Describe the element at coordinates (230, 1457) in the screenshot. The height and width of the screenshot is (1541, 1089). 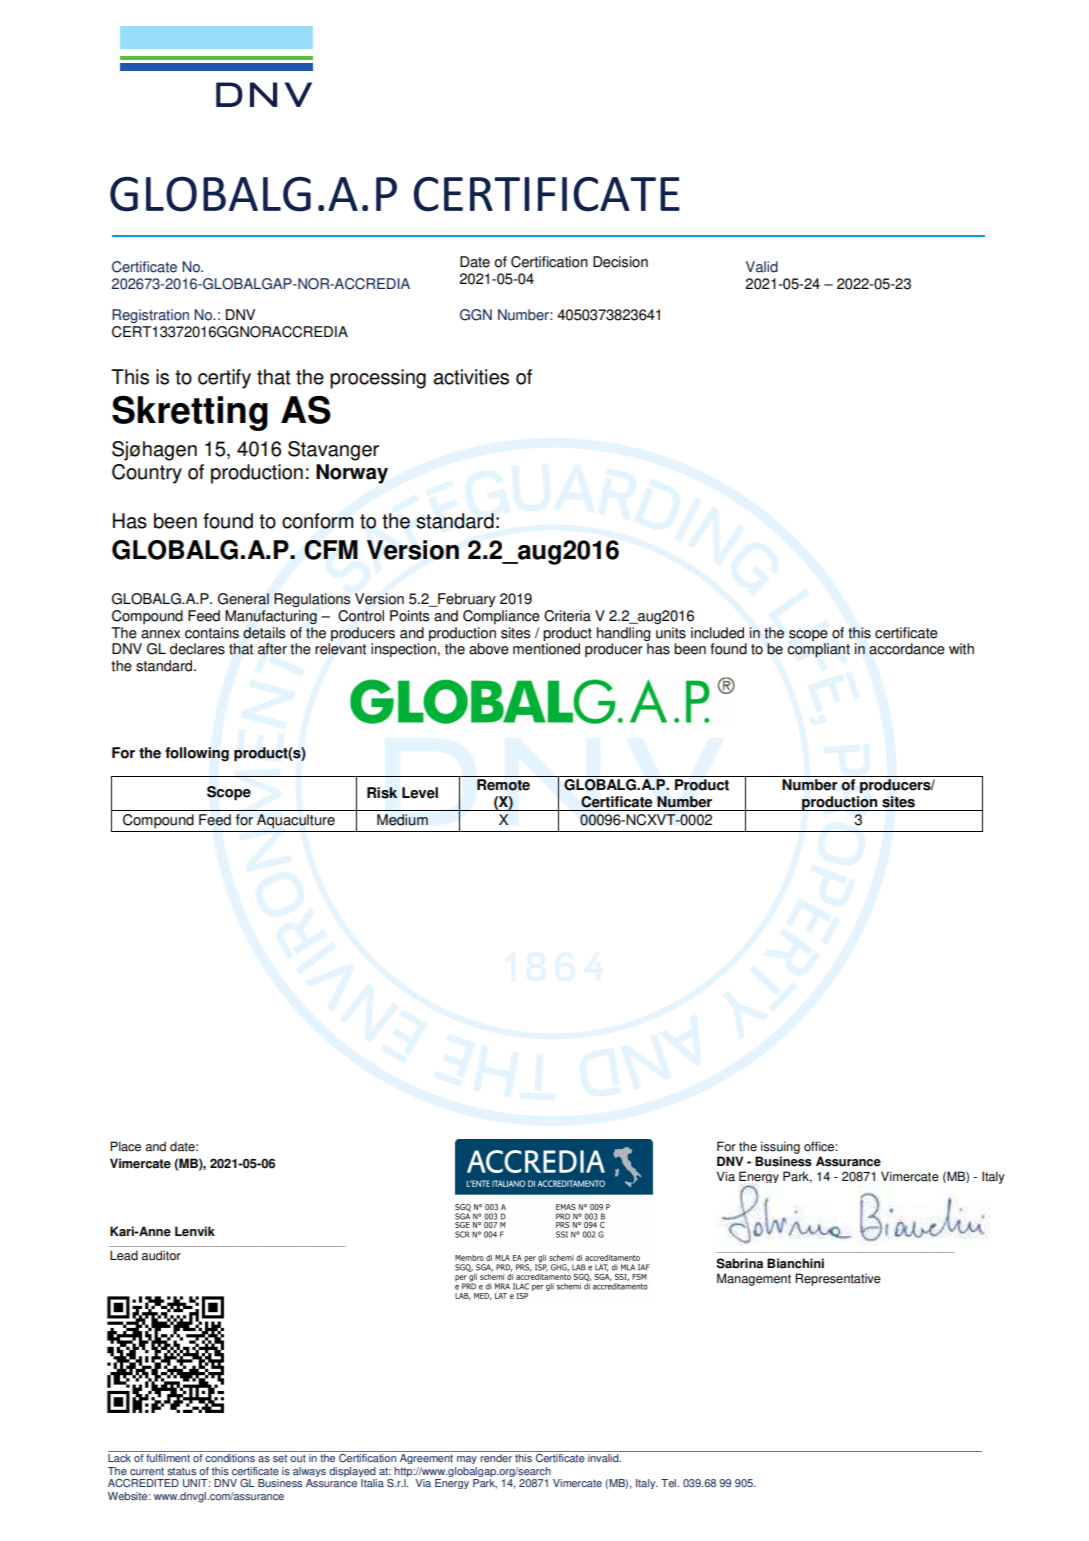
I see `conditions` at that location.
